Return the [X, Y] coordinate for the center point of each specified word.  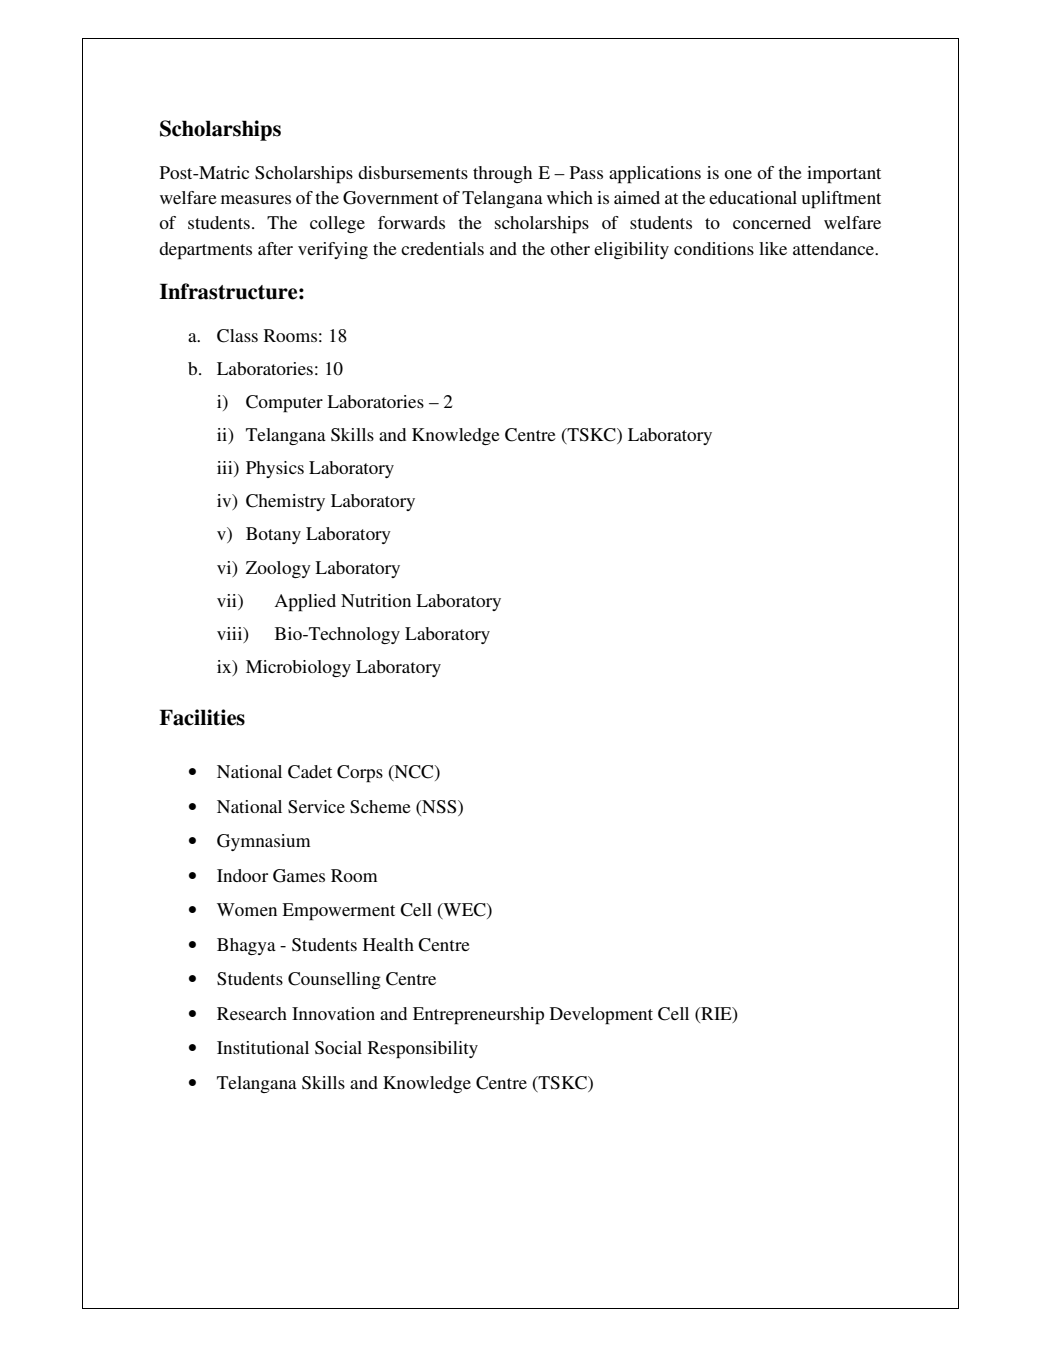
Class [237, 336]
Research [252, 1013]
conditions [714, 248]
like [773, 248]
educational [753, 197]
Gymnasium [264, 842]
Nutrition [376, 600]
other [570, 248]
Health [388, 944]
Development [601, 1016]
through [502, 174]
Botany [273, 535]
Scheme [380, 807]
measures [256, 199]
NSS [439, 807]
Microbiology [298, 668]
